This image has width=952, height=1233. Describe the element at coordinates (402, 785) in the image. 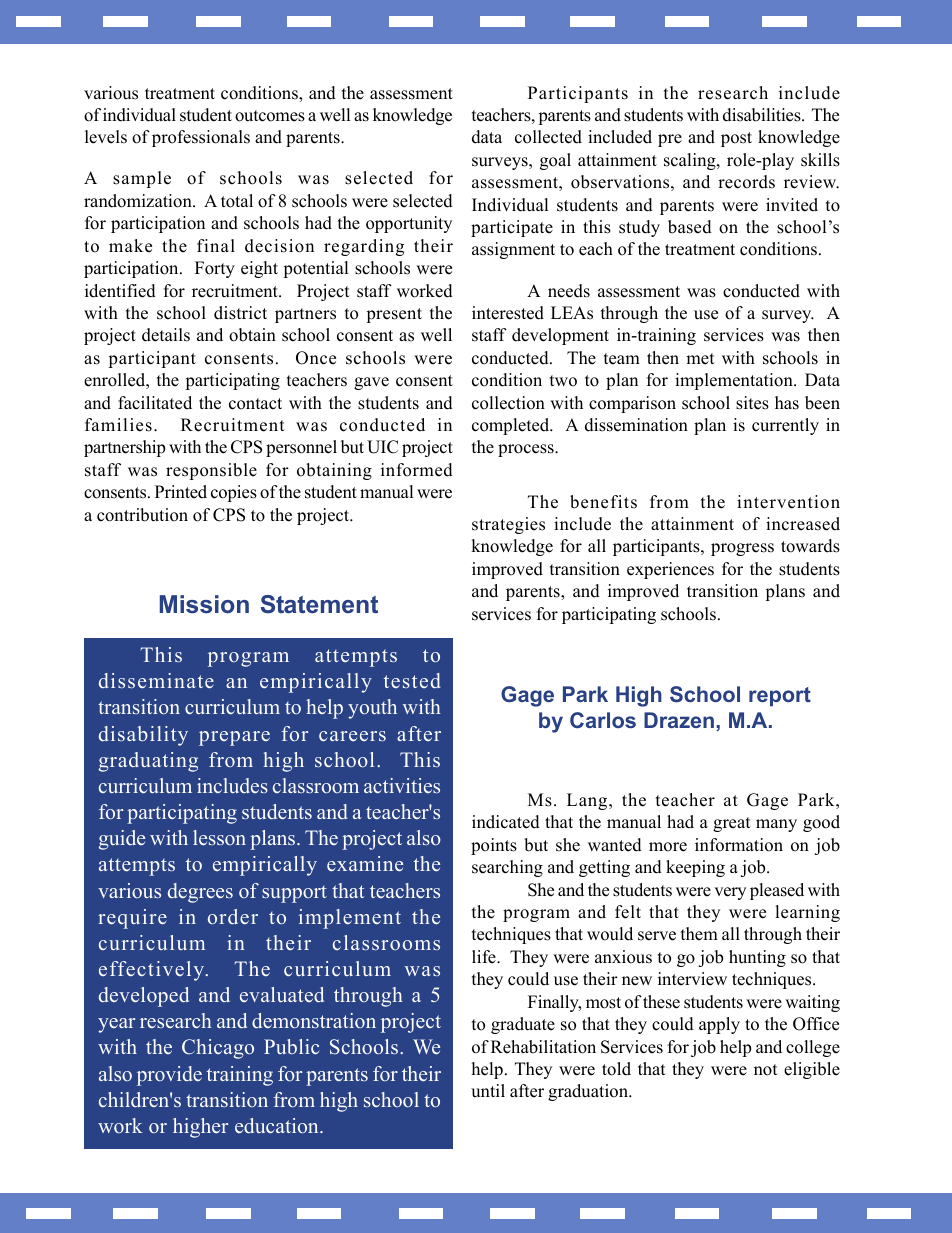

I see `activities` at that location.
